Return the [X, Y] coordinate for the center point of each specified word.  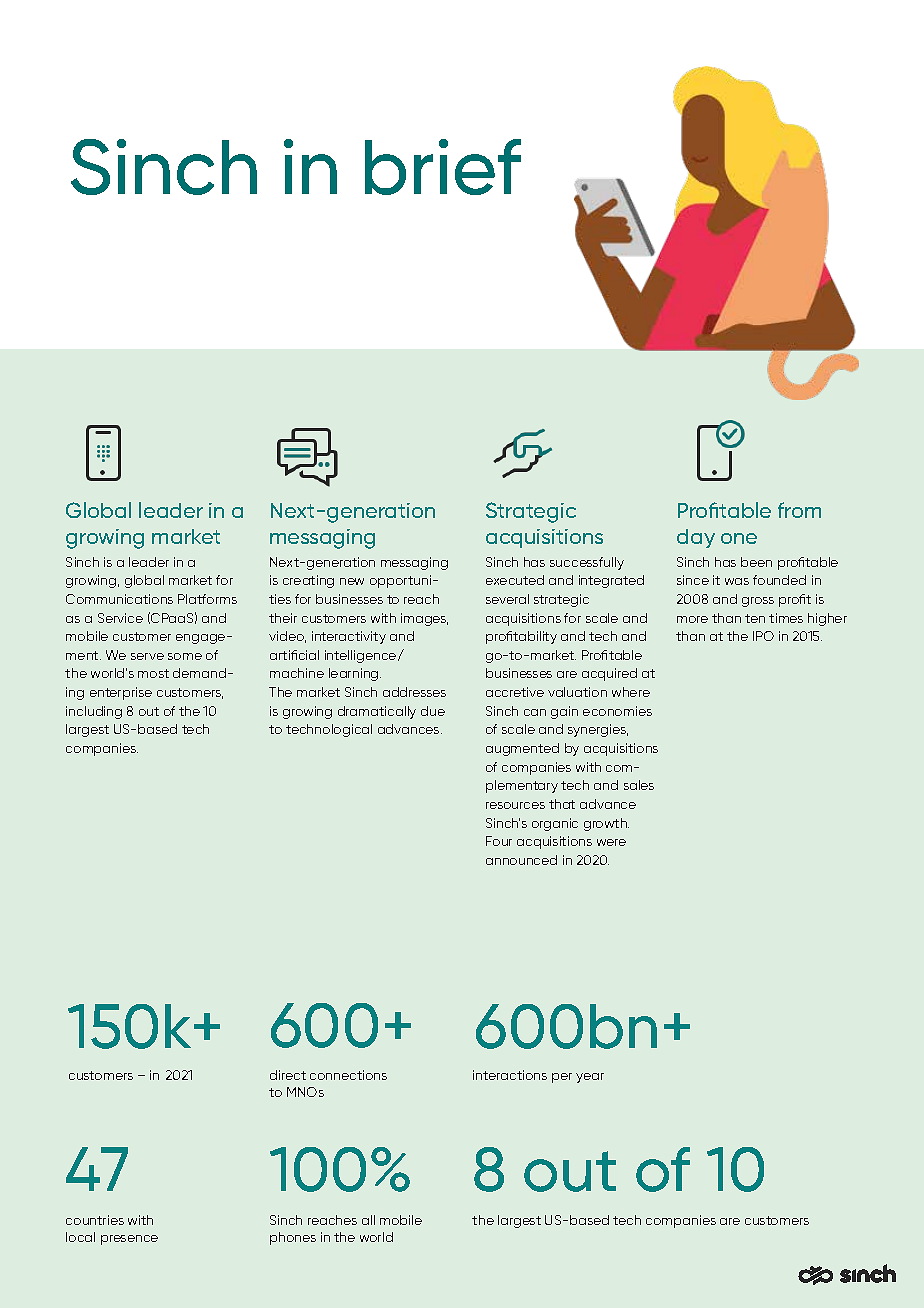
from [799, 510]
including [94, 712]
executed [515, 580]
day [696, 538]
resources [515, 805]
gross [758, 602]
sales [639, 785]
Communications [119, 599]
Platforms [207, 599]
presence [129, 1240]
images [424, 619]
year [590, 1078]
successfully [587, 563]
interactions [510, 1075]
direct [288, 1075]
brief [443, 167]
